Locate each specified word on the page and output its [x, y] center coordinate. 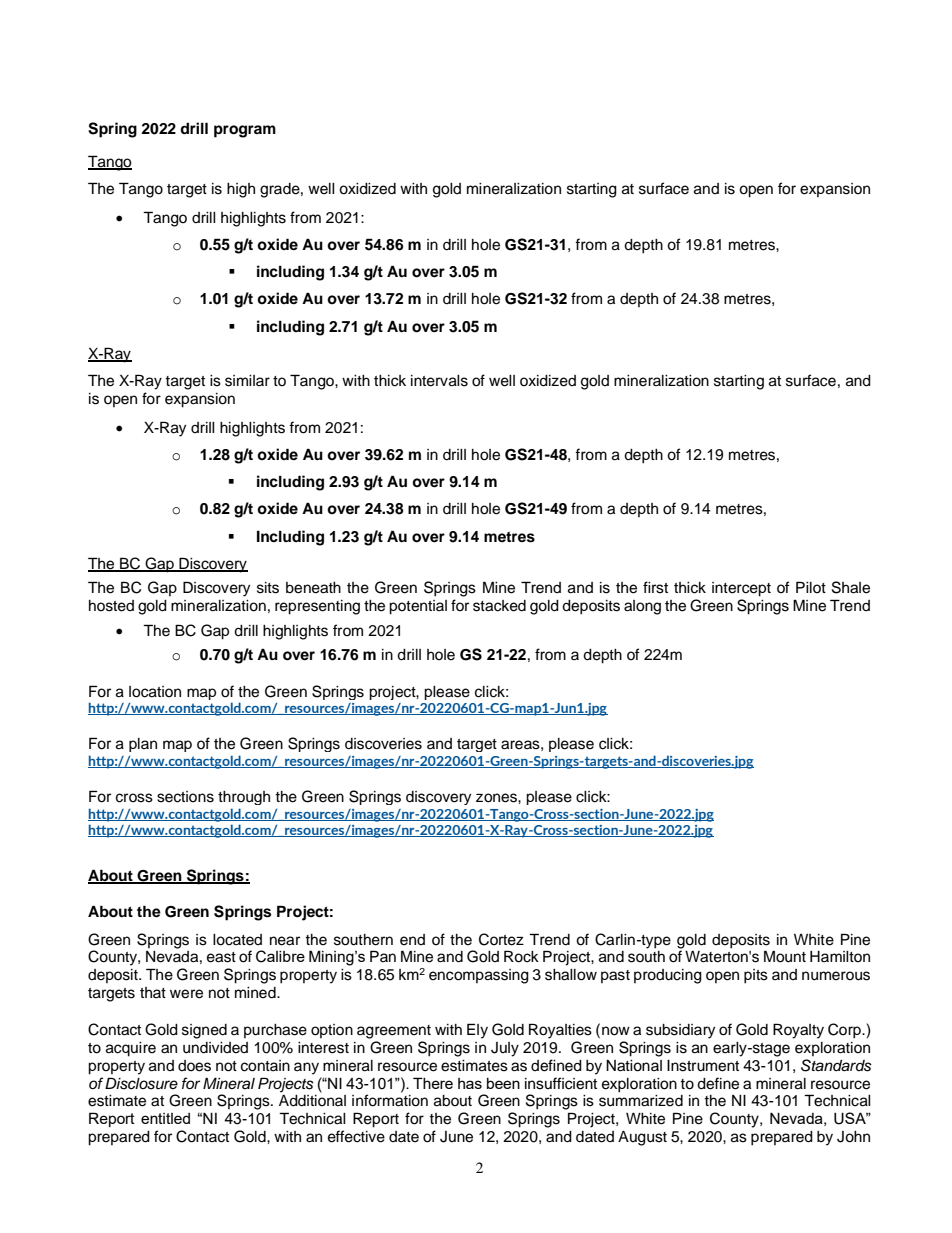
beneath [313, 588]
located [237, 940]
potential [418, 607]
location [155, 692]
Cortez [501, 939]
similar [247, 381]
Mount [785, 956]
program [245, 131]
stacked [499, 606]
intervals [439, 381]
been [503, 1083]
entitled [165, 1118]
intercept [741, 589]
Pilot [811, 587]
